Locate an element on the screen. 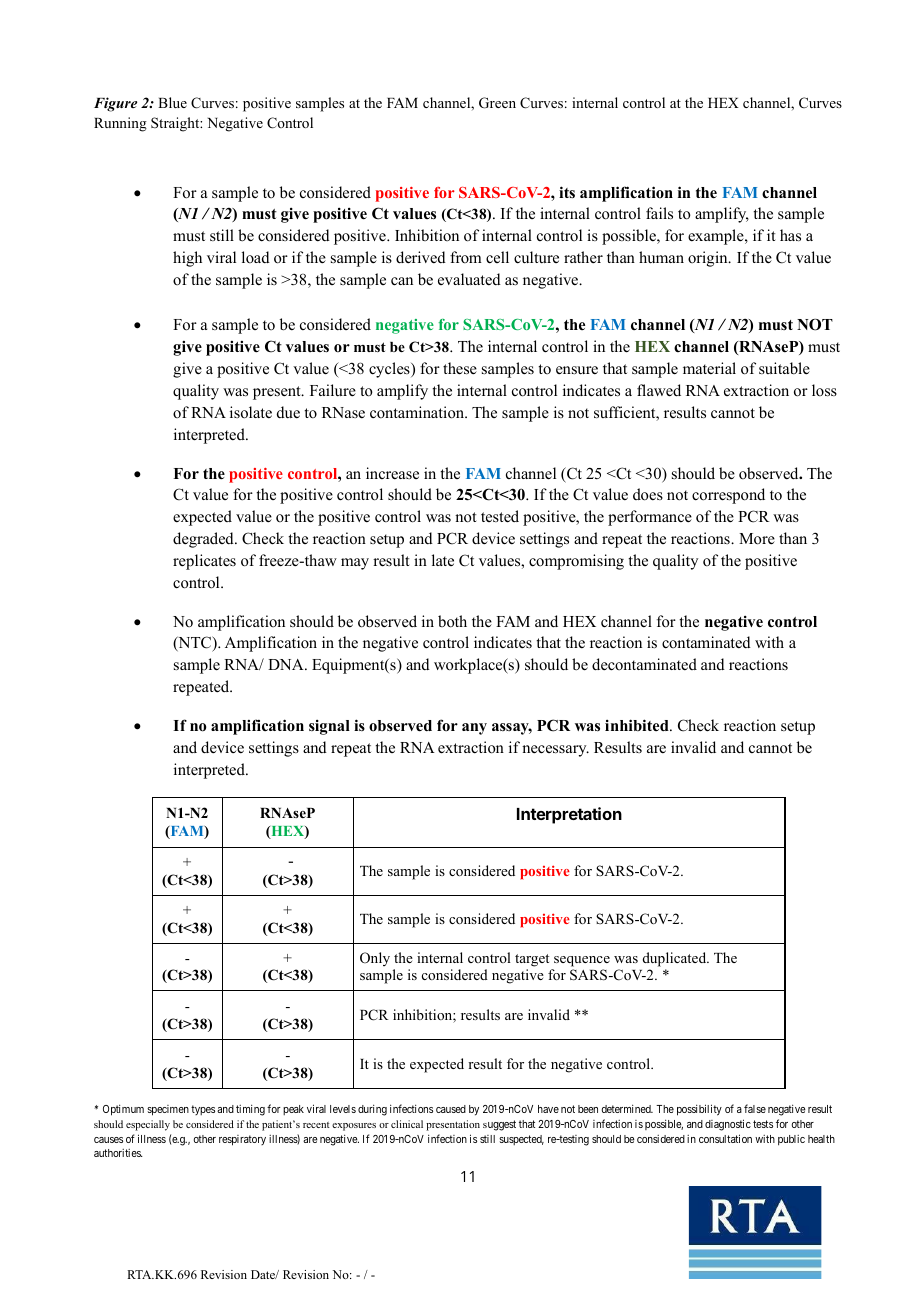 Image resolution: width=924 pixels, height=1313 pixels. specimen is located at coordinates (168, 1110).
